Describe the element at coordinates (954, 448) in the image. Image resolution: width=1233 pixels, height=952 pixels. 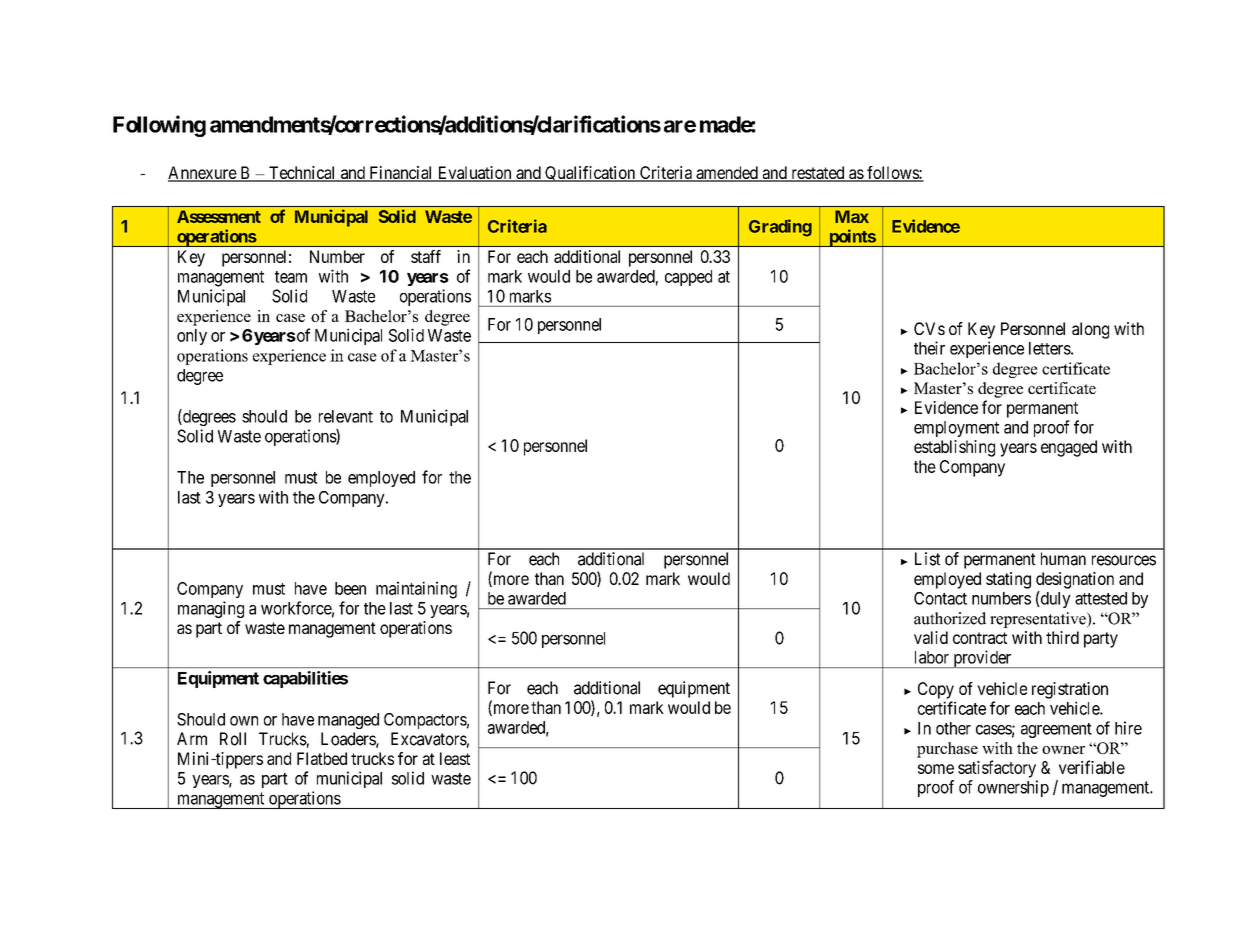
I see `establishing` at that location.
